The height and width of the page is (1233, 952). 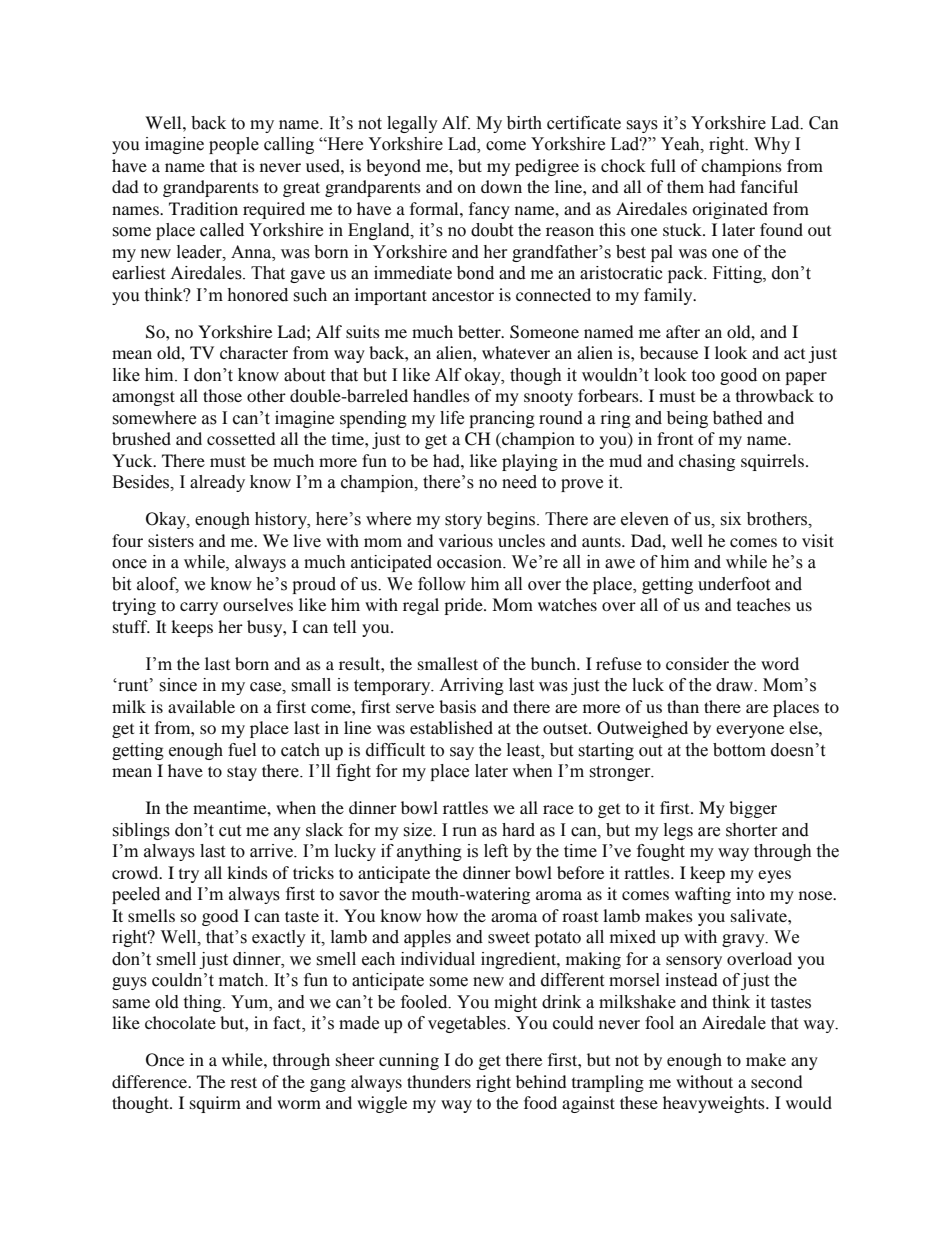 What do you see at coordinates (409, 1061) in the page?
I see `cunning` at bounding box center [409, 1061].
